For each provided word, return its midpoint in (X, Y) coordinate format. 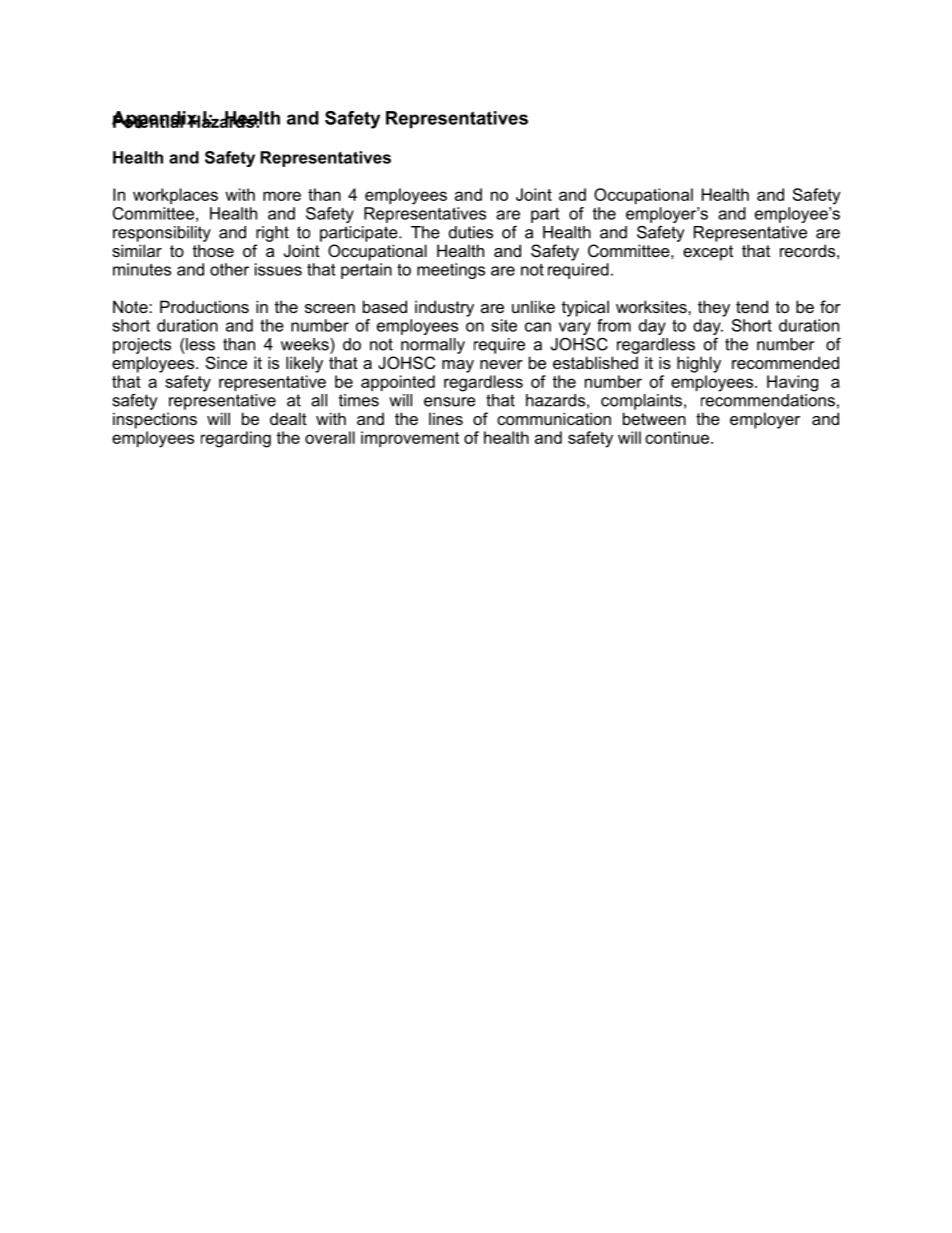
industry (444, 308)
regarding (236, 439)
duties (471, 232)
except (708, 253)
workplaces (175, 196)
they (714, 308)
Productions (204, 306)
